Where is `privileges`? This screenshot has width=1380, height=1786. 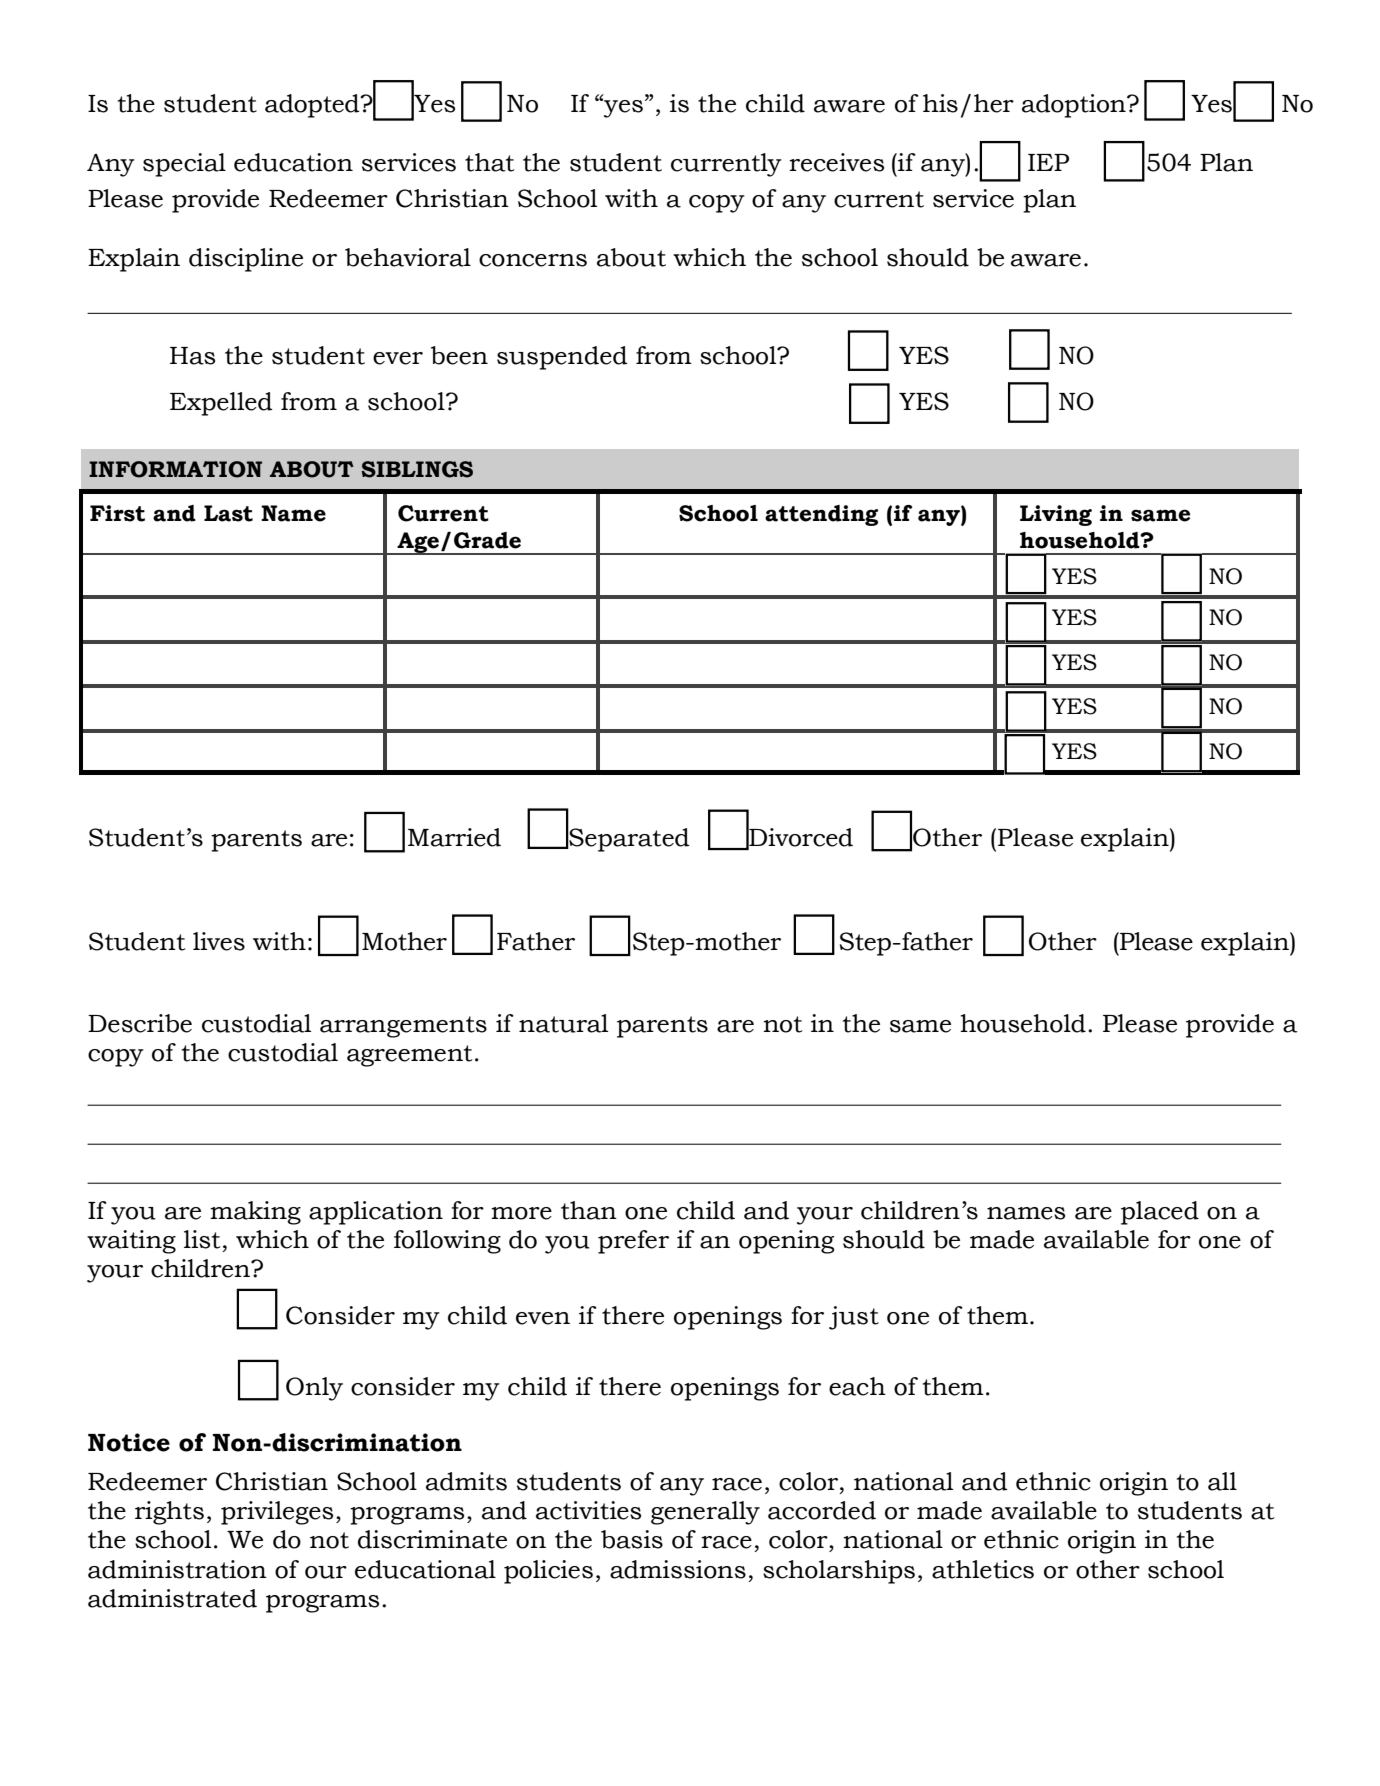 privileges is located at coordinates (277, 1513).
